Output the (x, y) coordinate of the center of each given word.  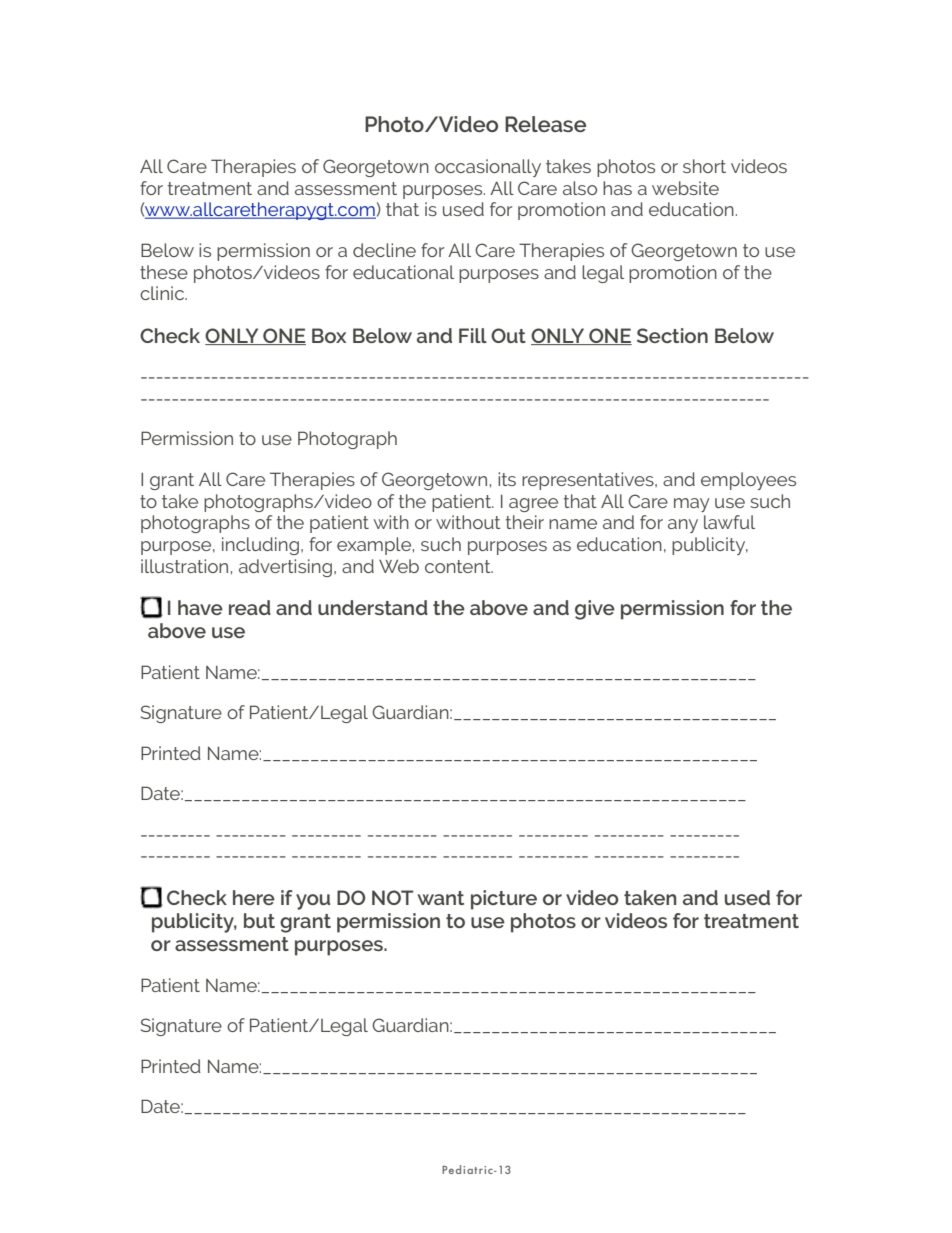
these (164, 272)
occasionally (488, 168)
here (254, 897)
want (440, 898)
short (704, 166)
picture (504, 900)
